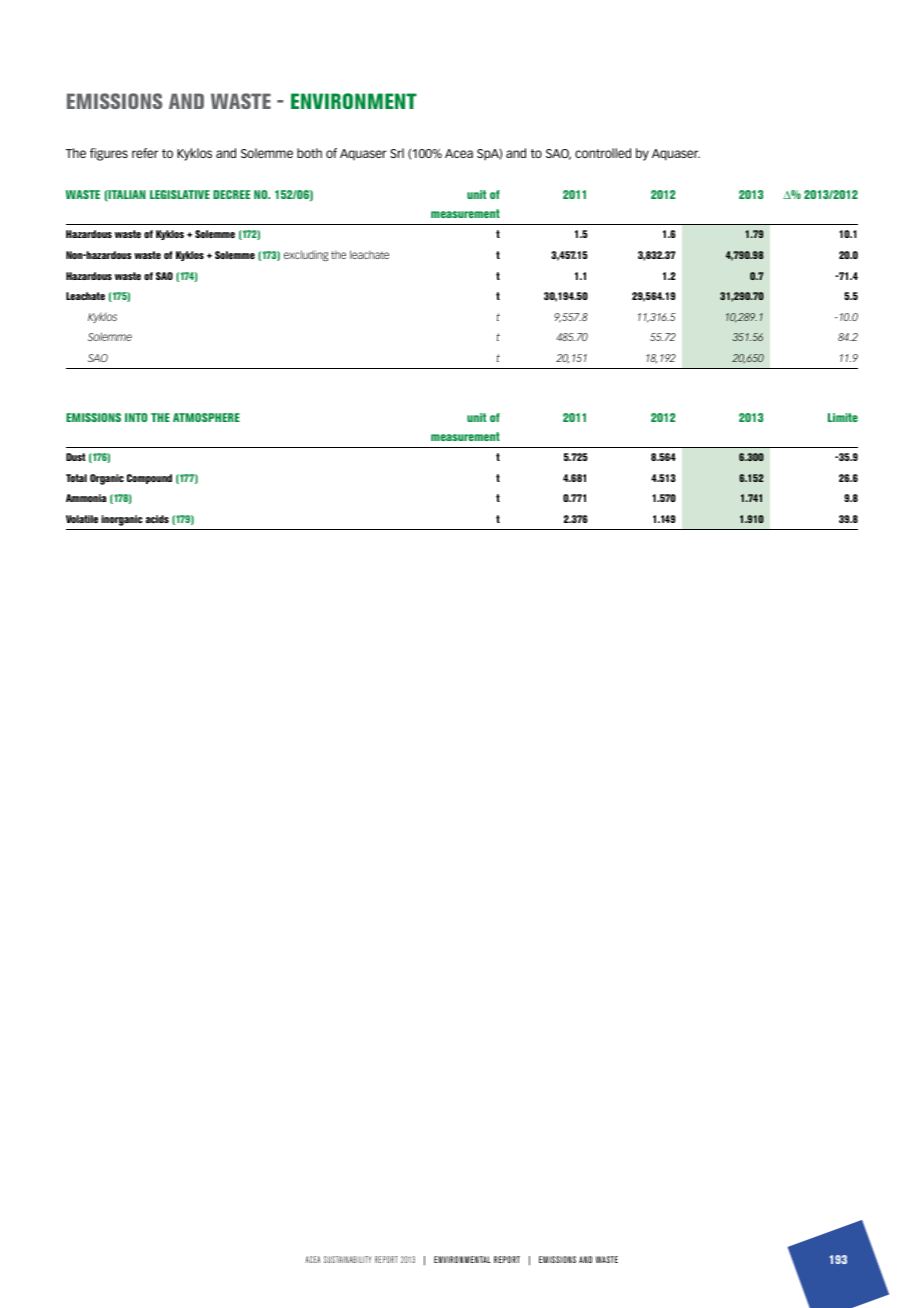 Image resolution: width=924 pixels, height=1308 pixels. I want to click on SUSTAINABILITY, so click(348, 1259).
